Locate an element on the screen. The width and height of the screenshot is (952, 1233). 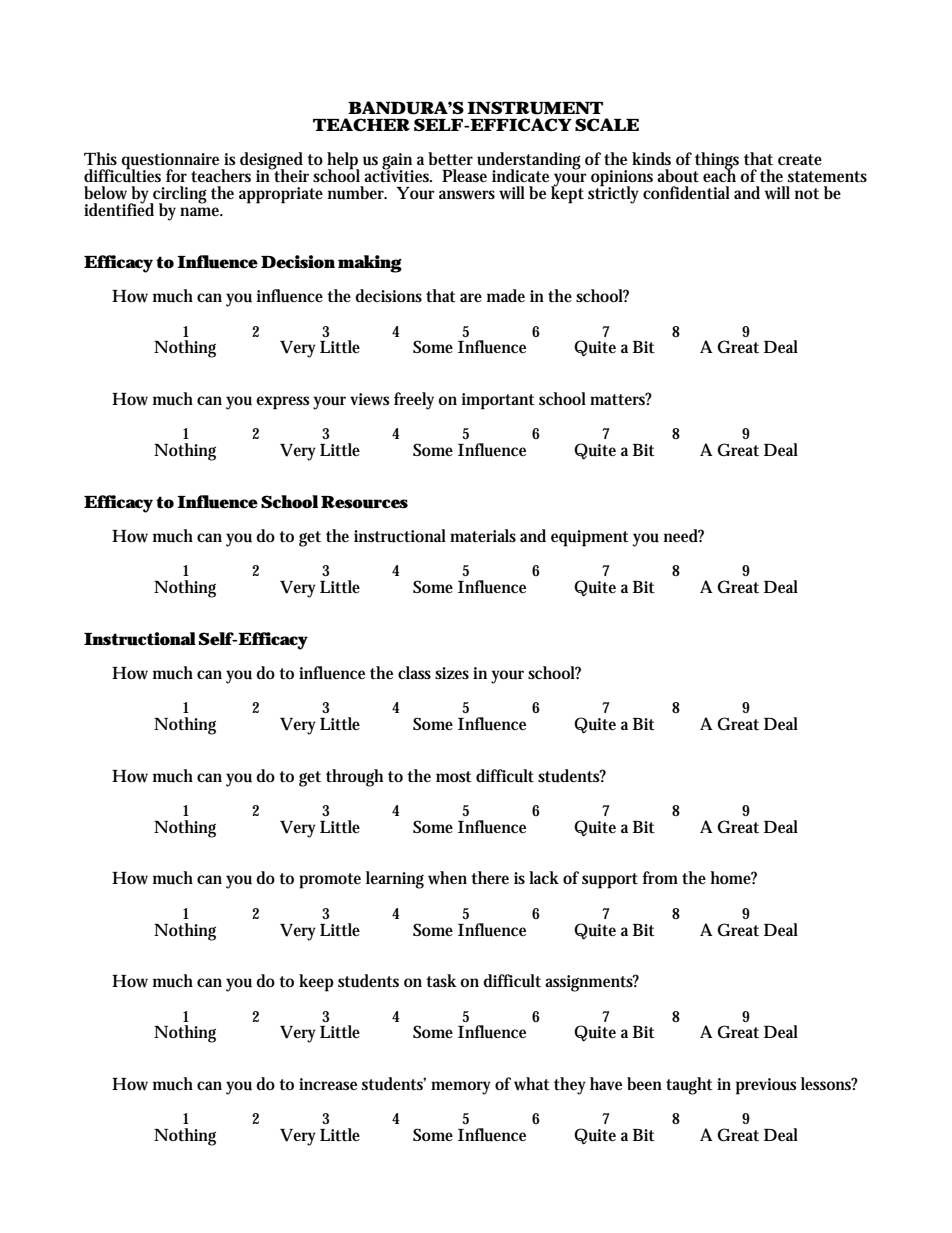
express is located at coordinates (282, 403).
